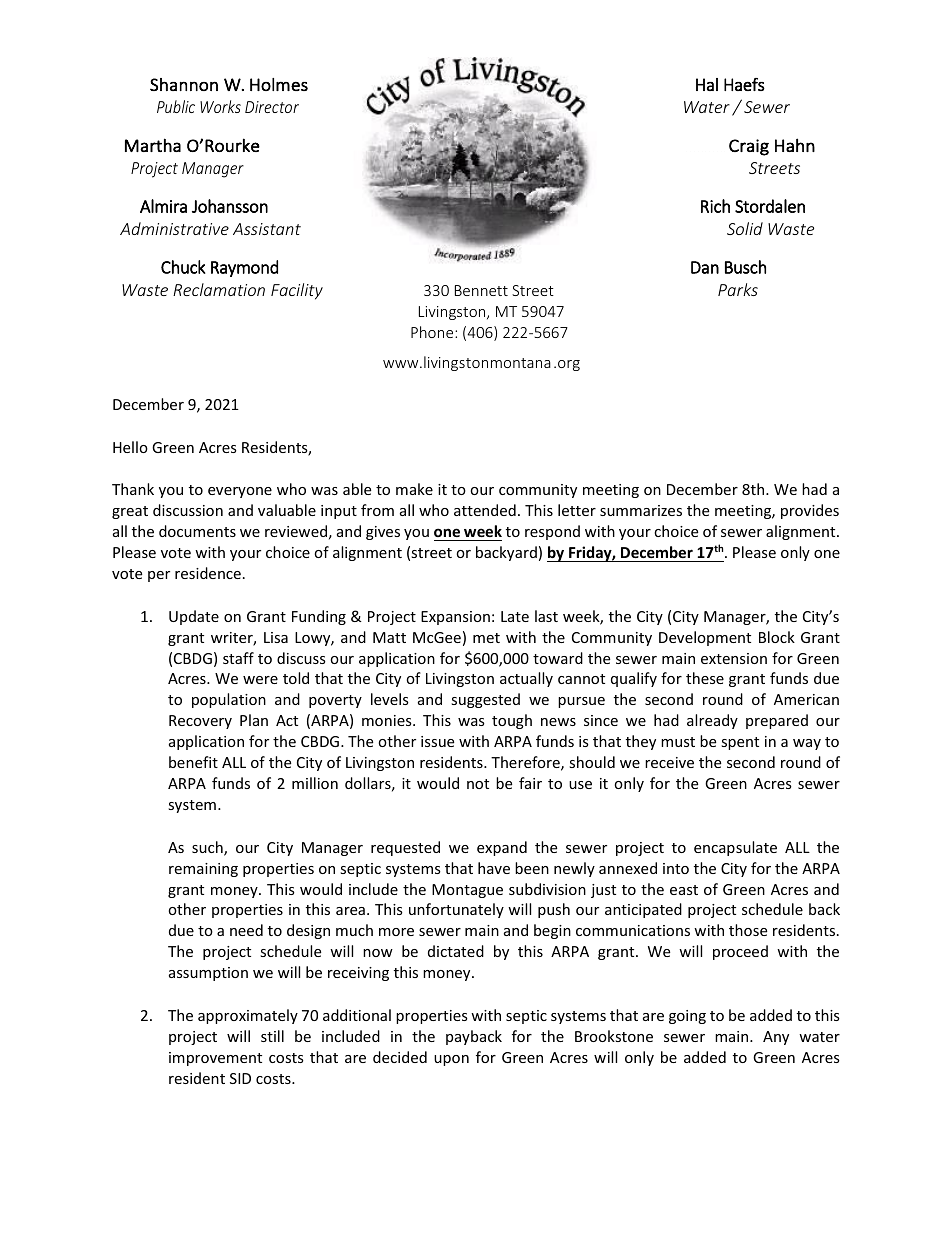  What do you see at coordinates (279, 84) in the screenshot?
I see `Holmes` at bounding box center [279, 84].
